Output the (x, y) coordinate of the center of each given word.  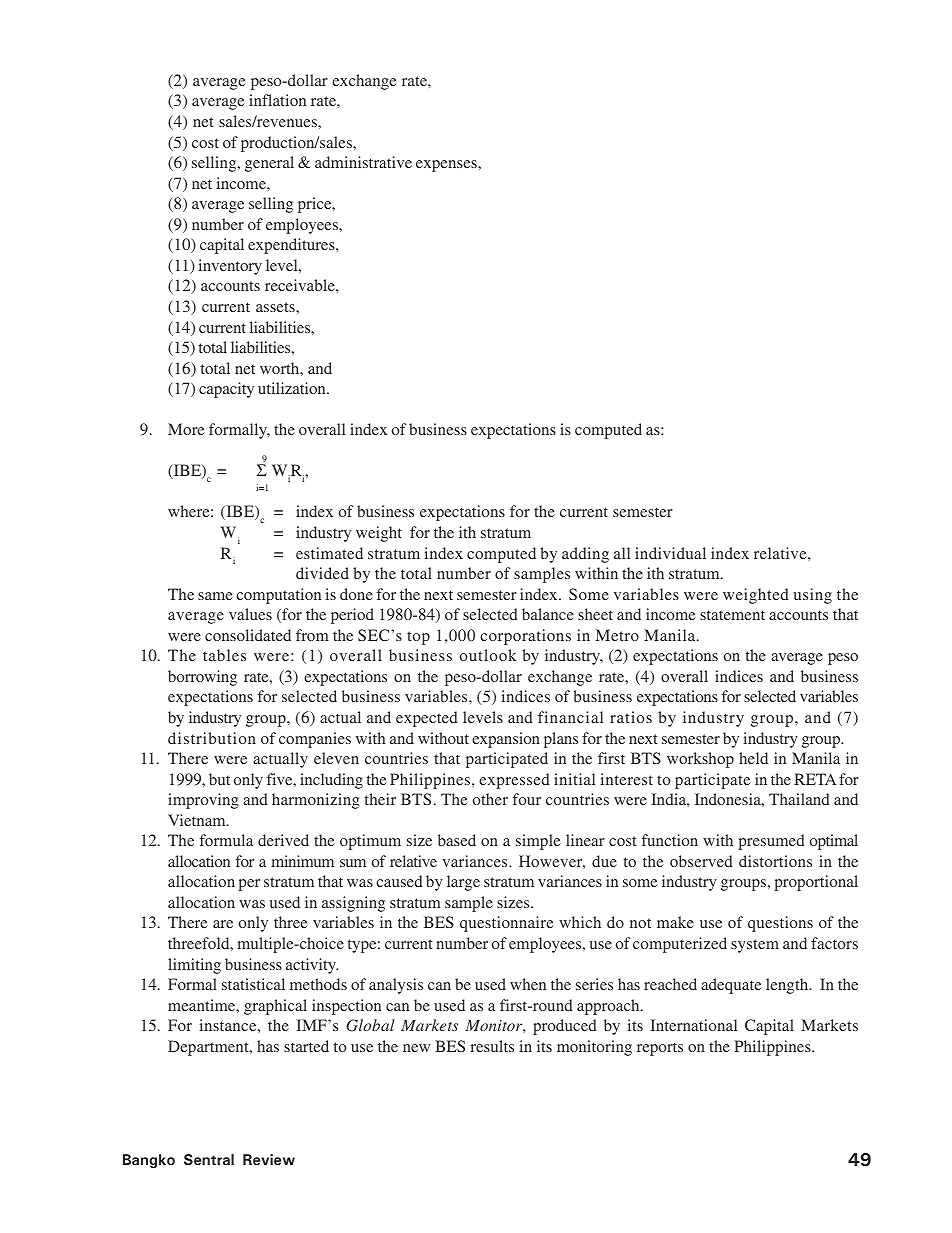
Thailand (799, 799)
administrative (363, 162)
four (526, 799)
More (186, 429)
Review (269, 1159)
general (269, 164)
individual (670, 553)
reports (660, 1049)
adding (585, 555)
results (492, 1046)
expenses (447, 166)
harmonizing (316, 801)
